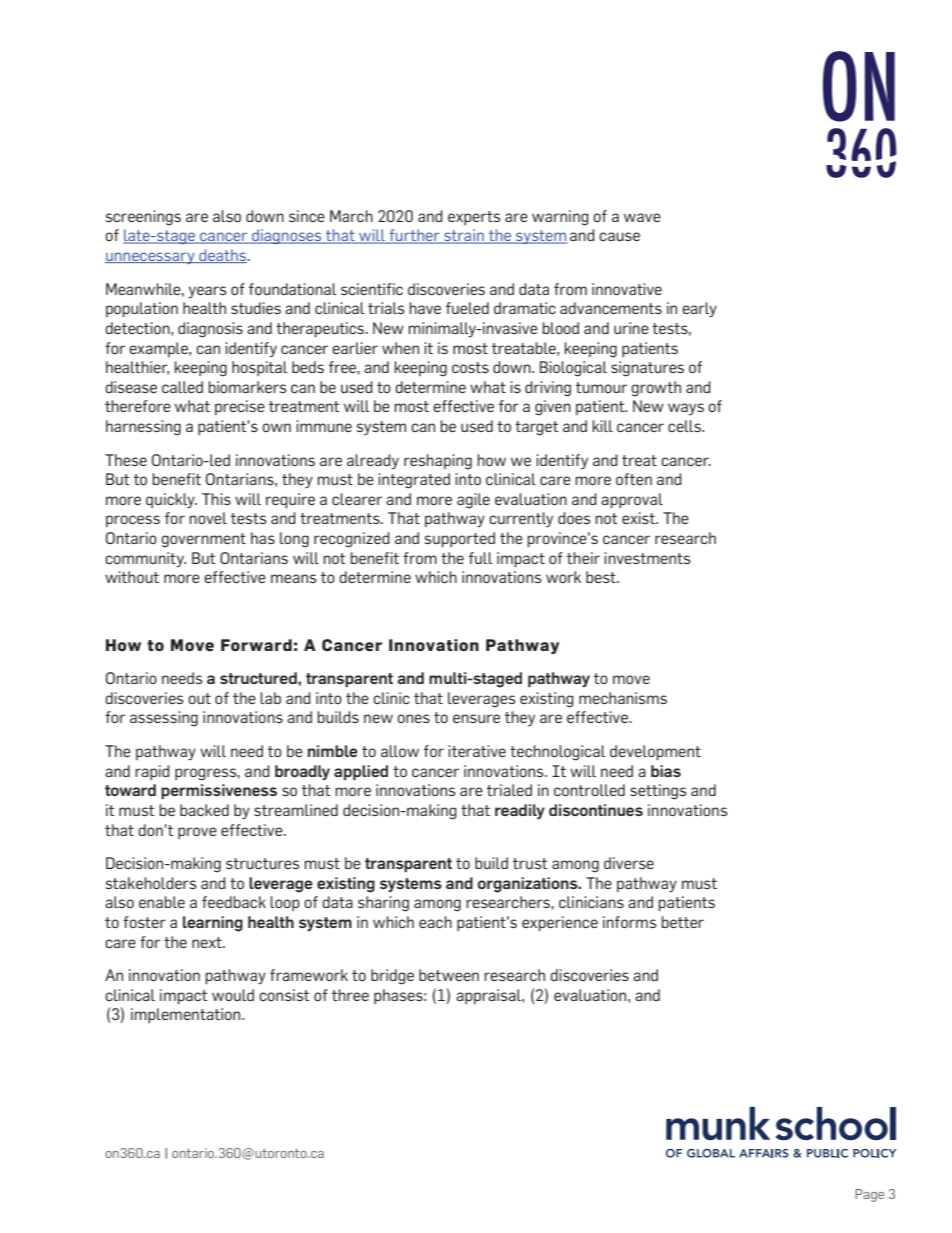 This image has width=952, height=1233. I want to click on This, so click(216, 499).
